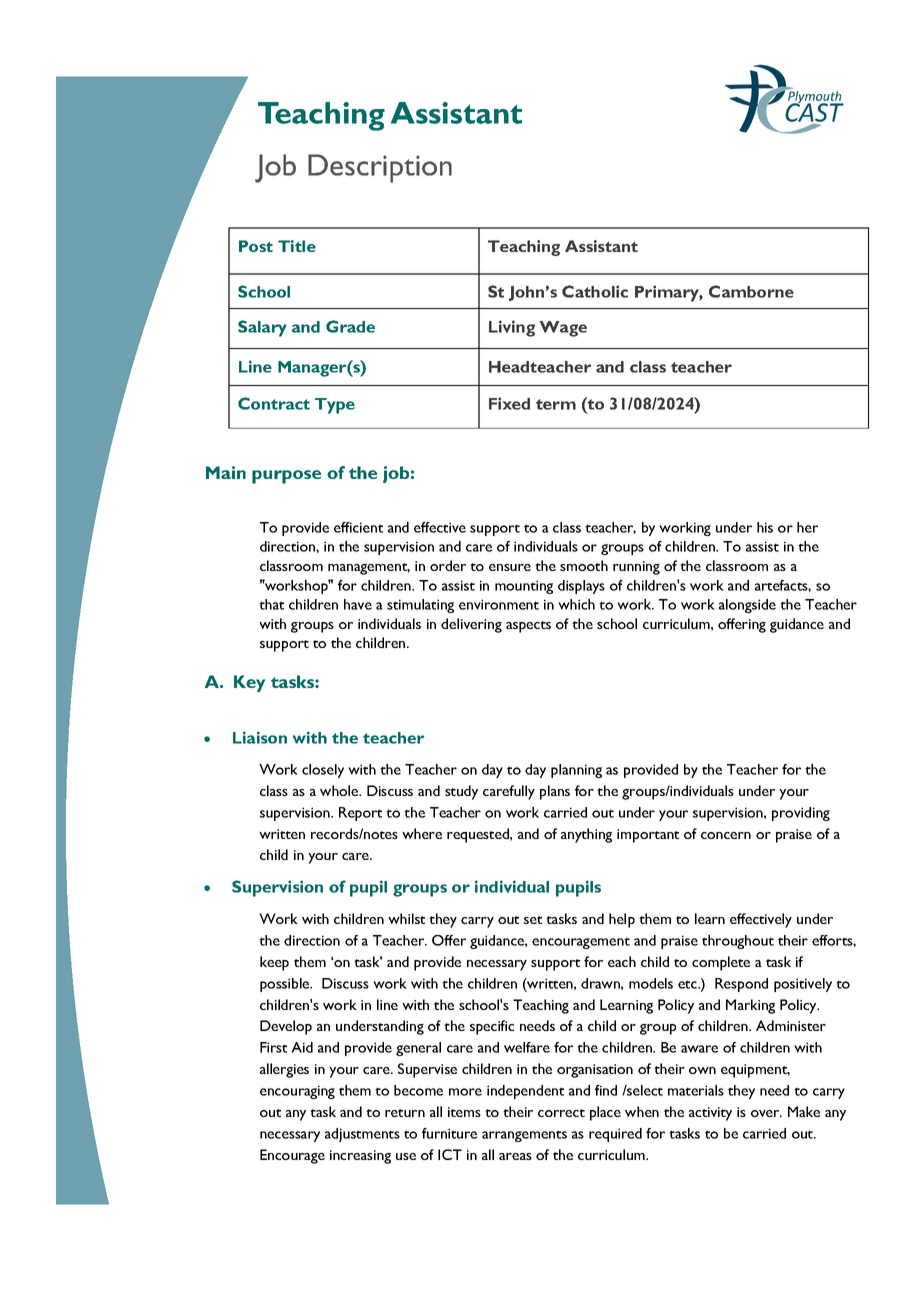 This screenshot has width=924, height=1308. What do you see at coordinates (249, 683) in the screenshot?
I see `Key` at bounding box center [249, 683].
